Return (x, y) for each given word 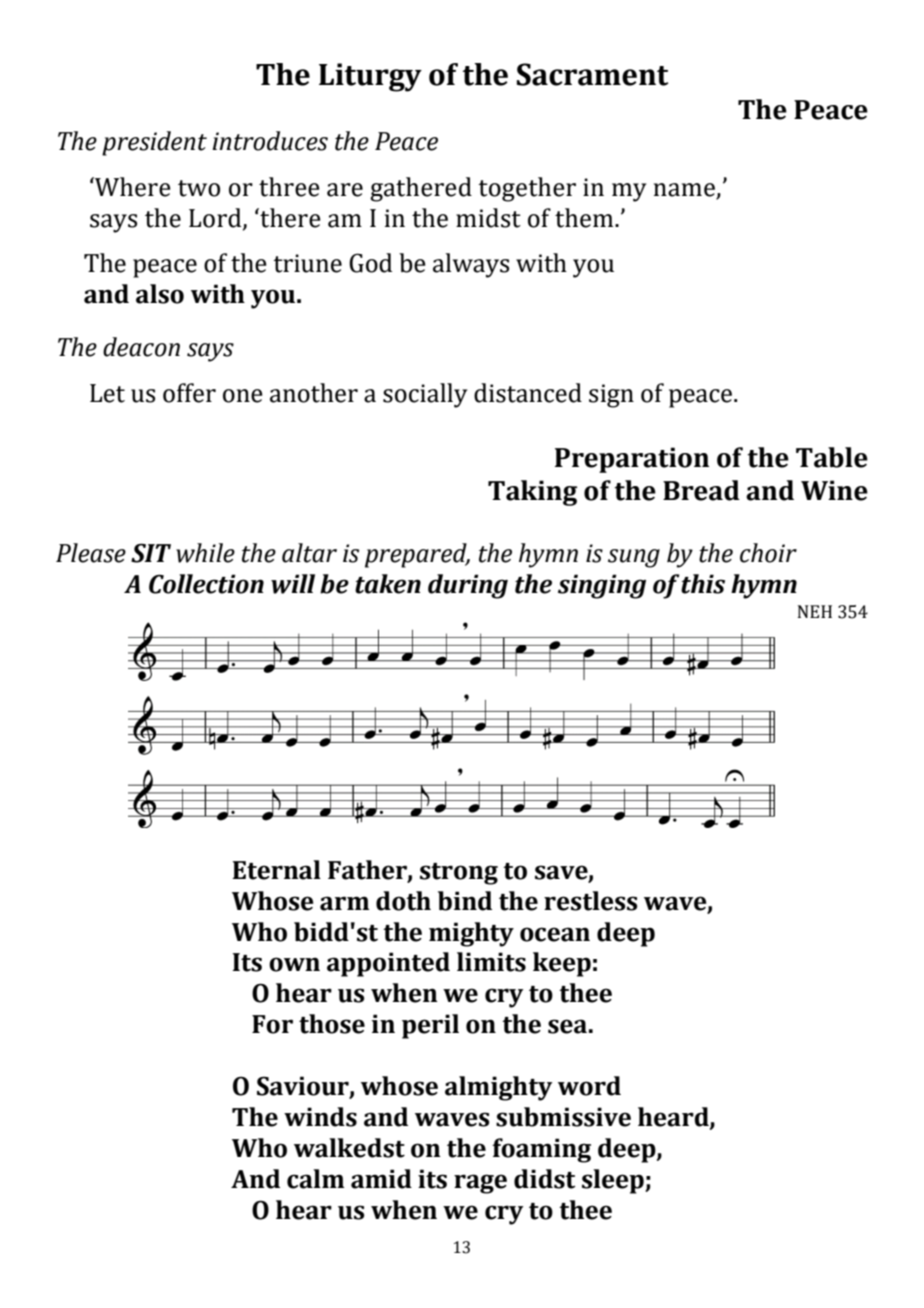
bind (465, 901)
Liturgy (370, 77)
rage (480, 1184)
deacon (141, 347)
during (468, 586)
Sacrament (593, 74)
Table (832, 457)
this (703, 584)
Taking (532, 493)
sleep (614, 1181)
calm (315, 1179)
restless (590, 901)
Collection (206, 584)
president (154, 143)
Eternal (276, 870)
